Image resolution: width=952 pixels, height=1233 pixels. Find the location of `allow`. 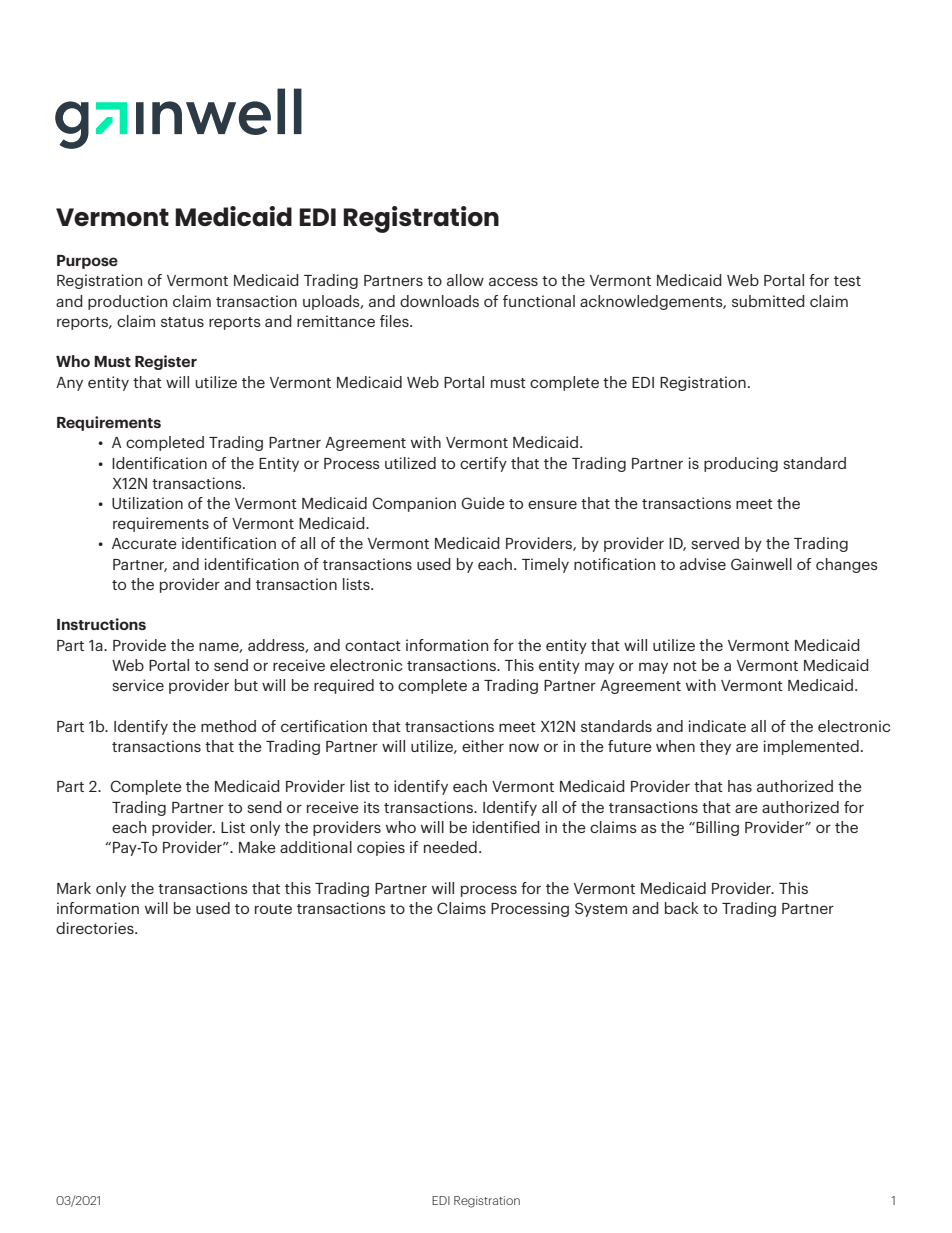

allow is located at coordinates (465, 280).
